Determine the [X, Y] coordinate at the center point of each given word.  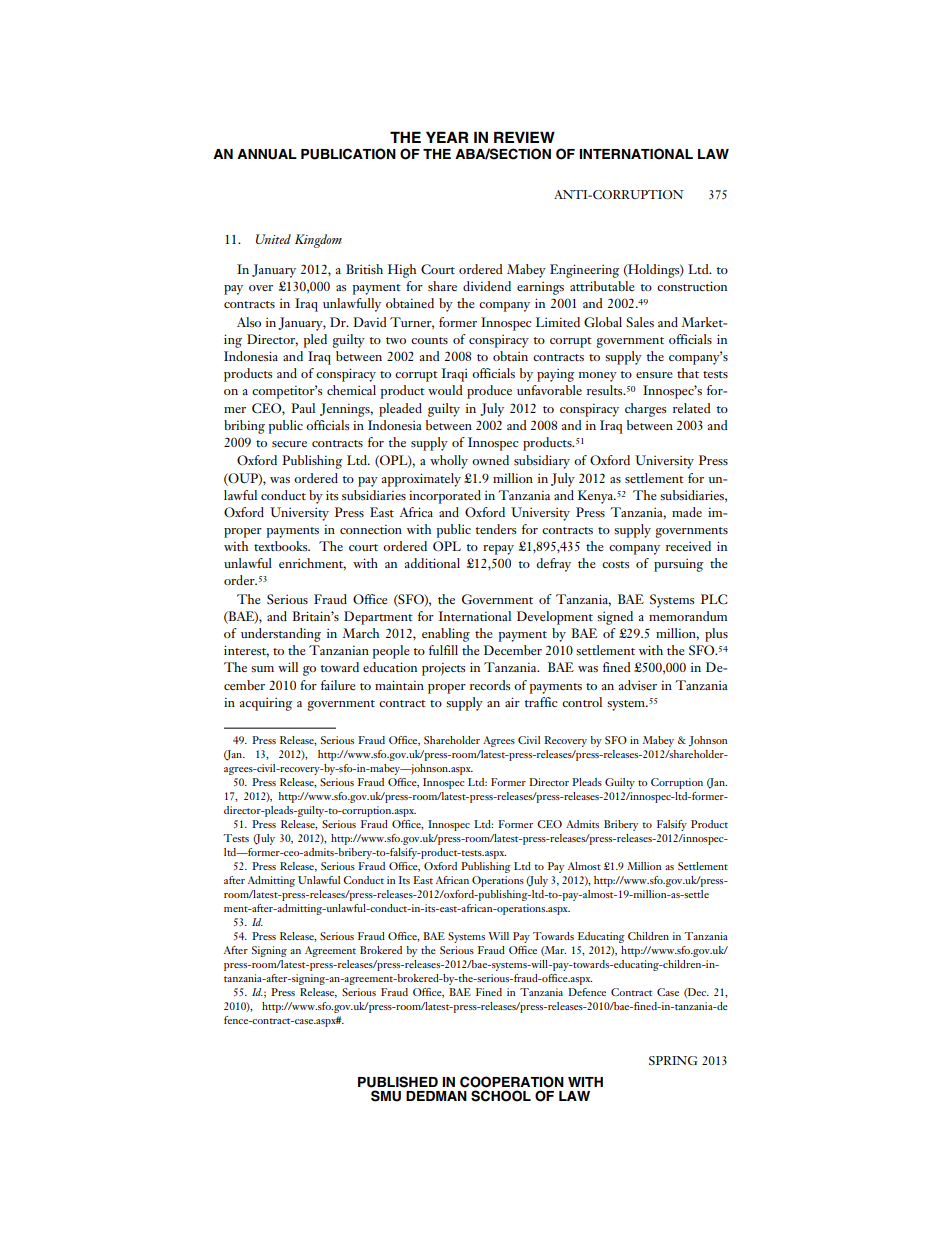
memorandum [688, 616]
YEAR [447, 137]
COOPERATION [512, 1082]
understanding [281, 635]
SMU [386, 1096]
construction [692, 286]
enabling [446, 635]
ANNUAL [267, 154]
